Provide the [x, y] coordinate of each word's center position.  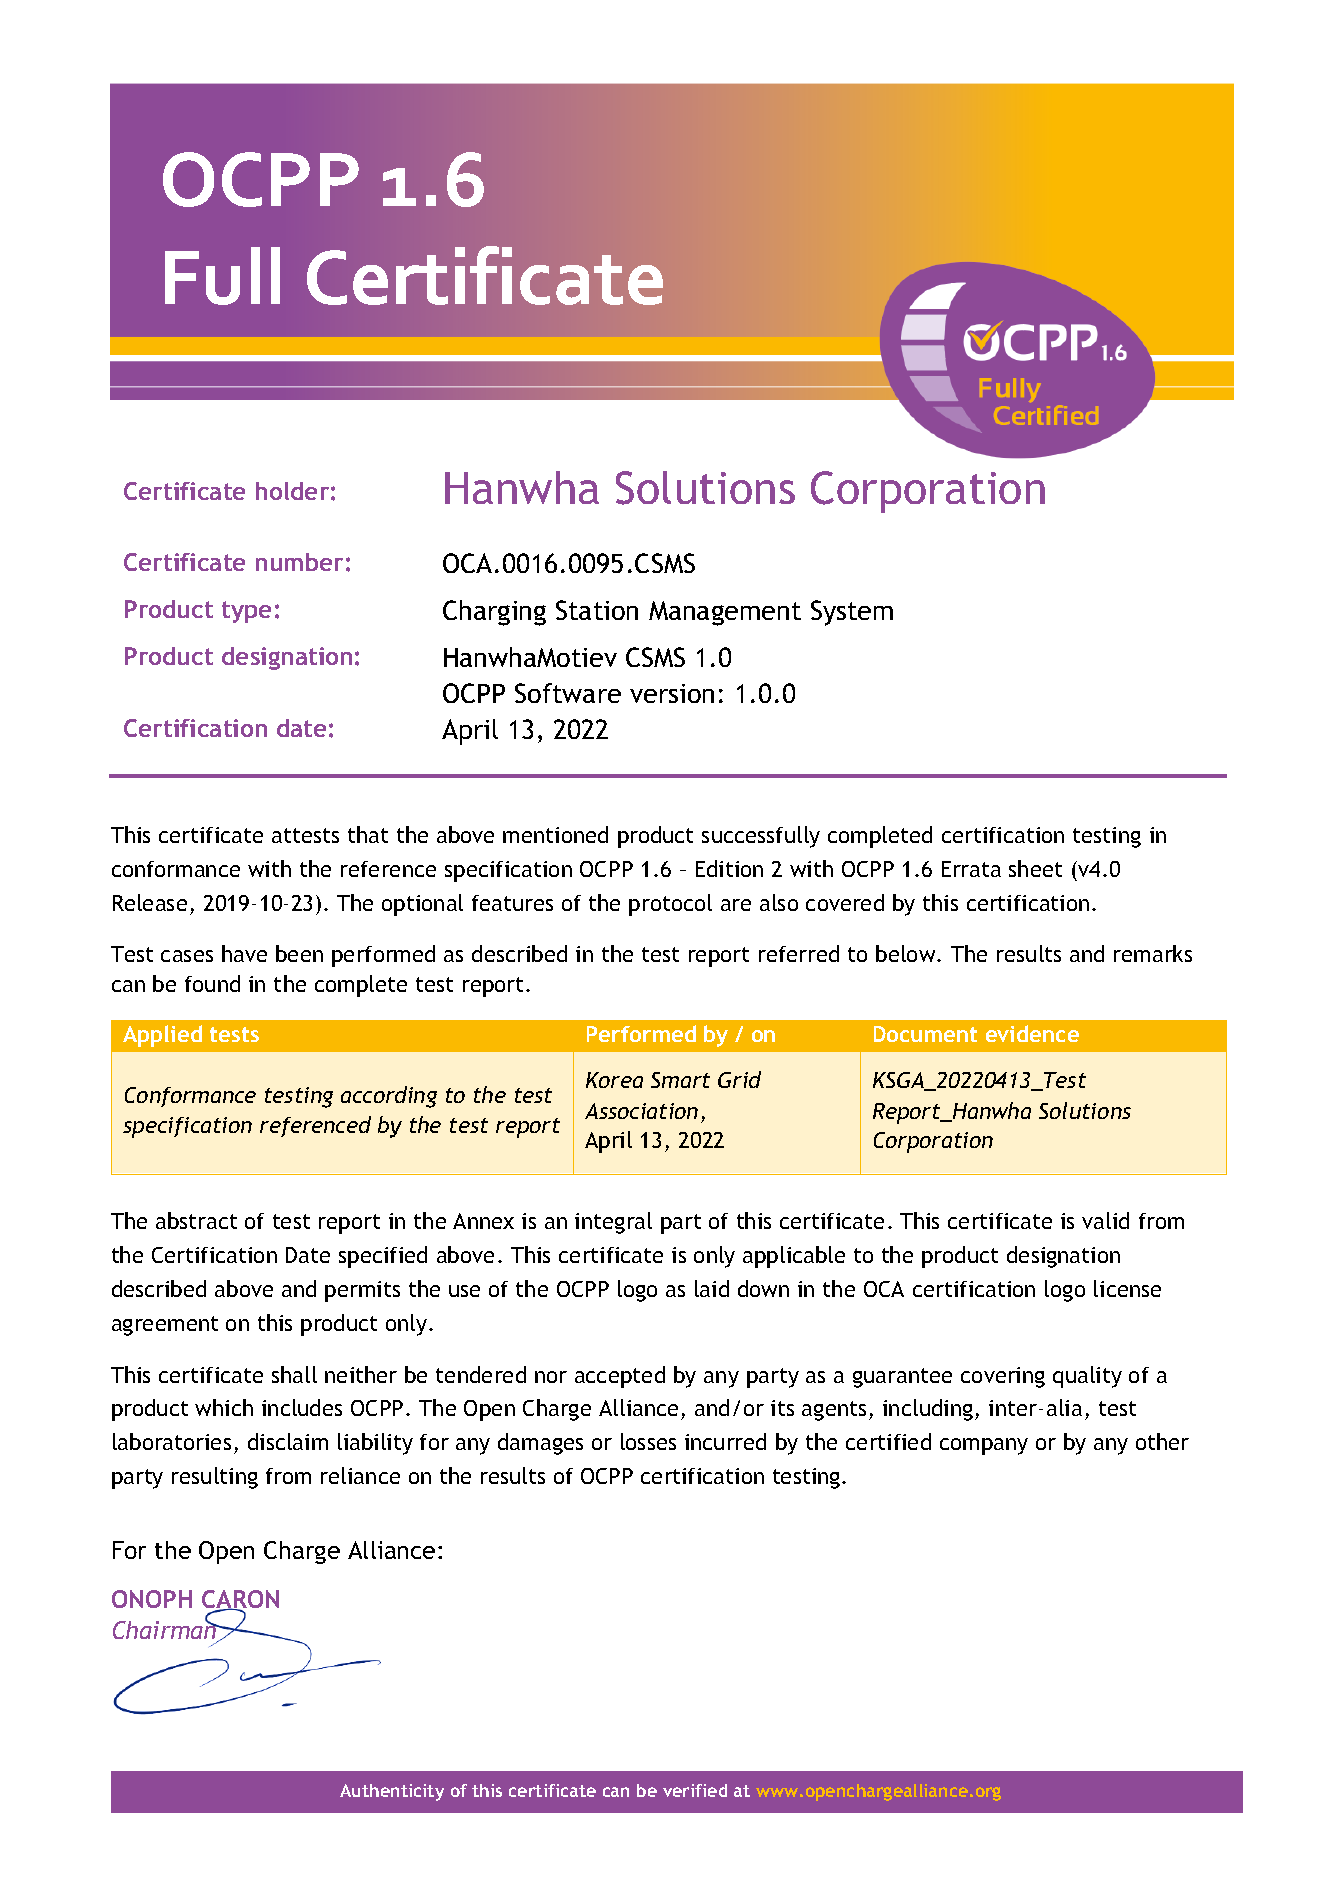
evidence [1032, 1033]
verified [695, 1790]
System [852, 613]
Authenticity [392, 1792]
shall [294, 1374]
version [672, 693]
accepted [620, 1377]
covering [1003, 1377]
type [246, 612]
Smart [680, 1080]
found [212, 983]
